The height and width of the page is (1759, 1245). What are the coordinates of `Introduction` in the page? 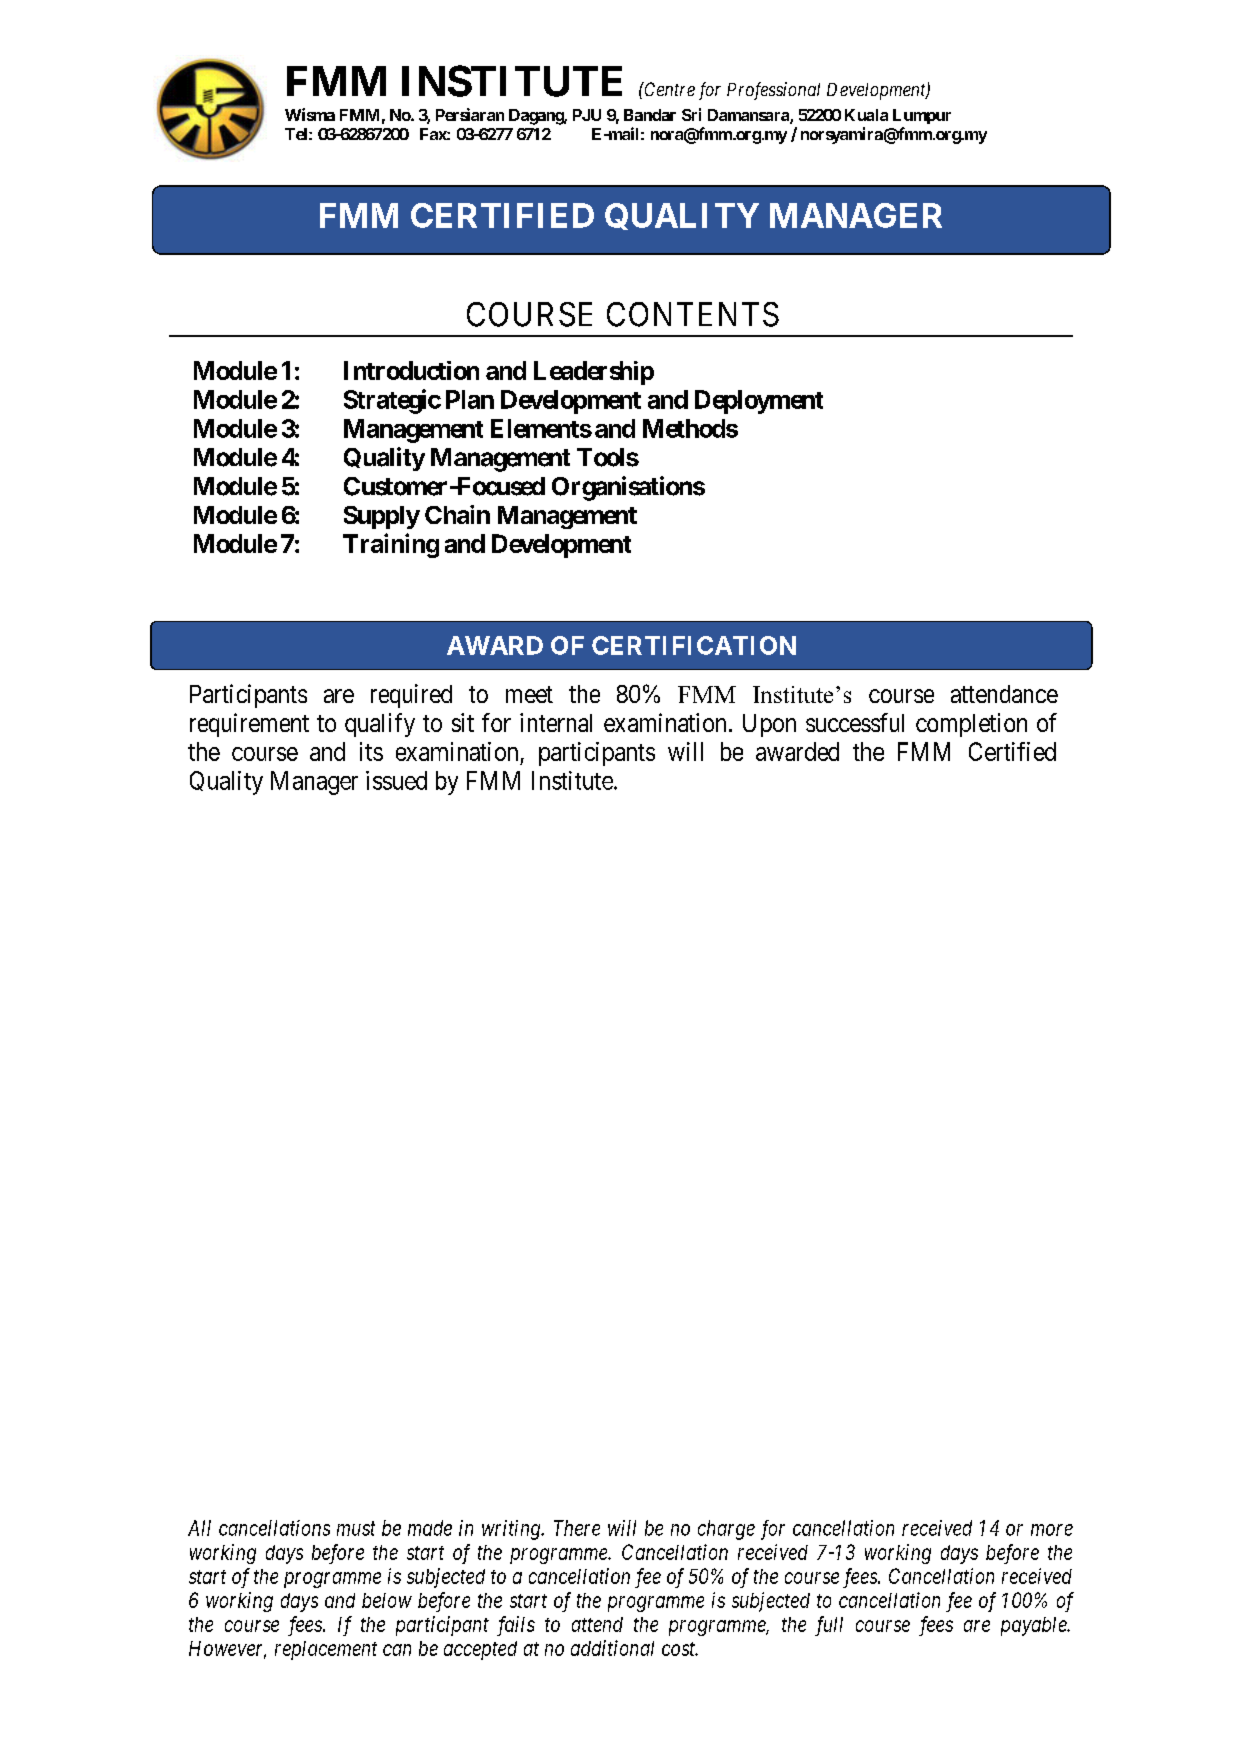 It's located at (411, 370).
